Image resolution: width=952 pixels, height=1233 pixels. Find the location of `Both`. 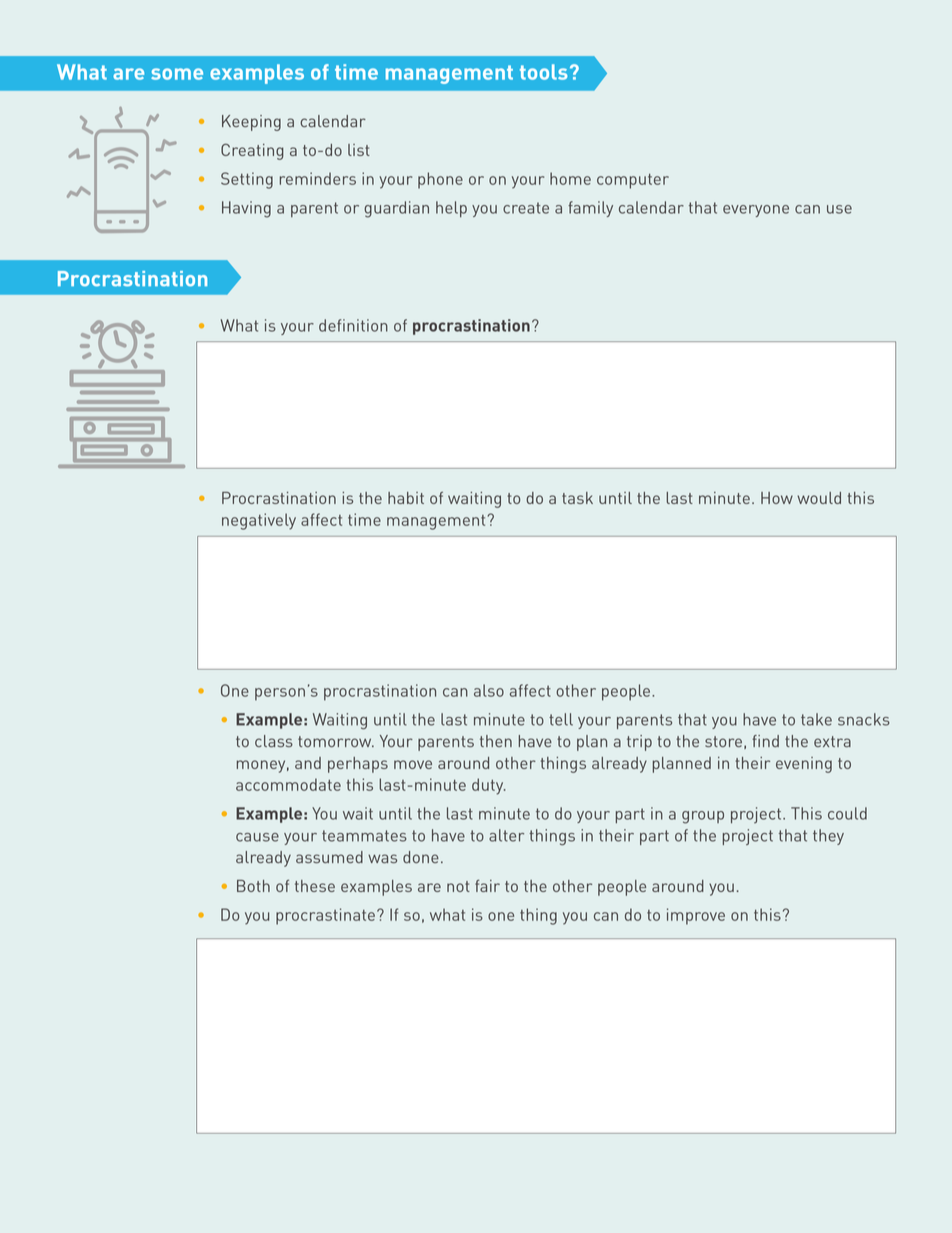

Both is located at coordinates (253, 886).
